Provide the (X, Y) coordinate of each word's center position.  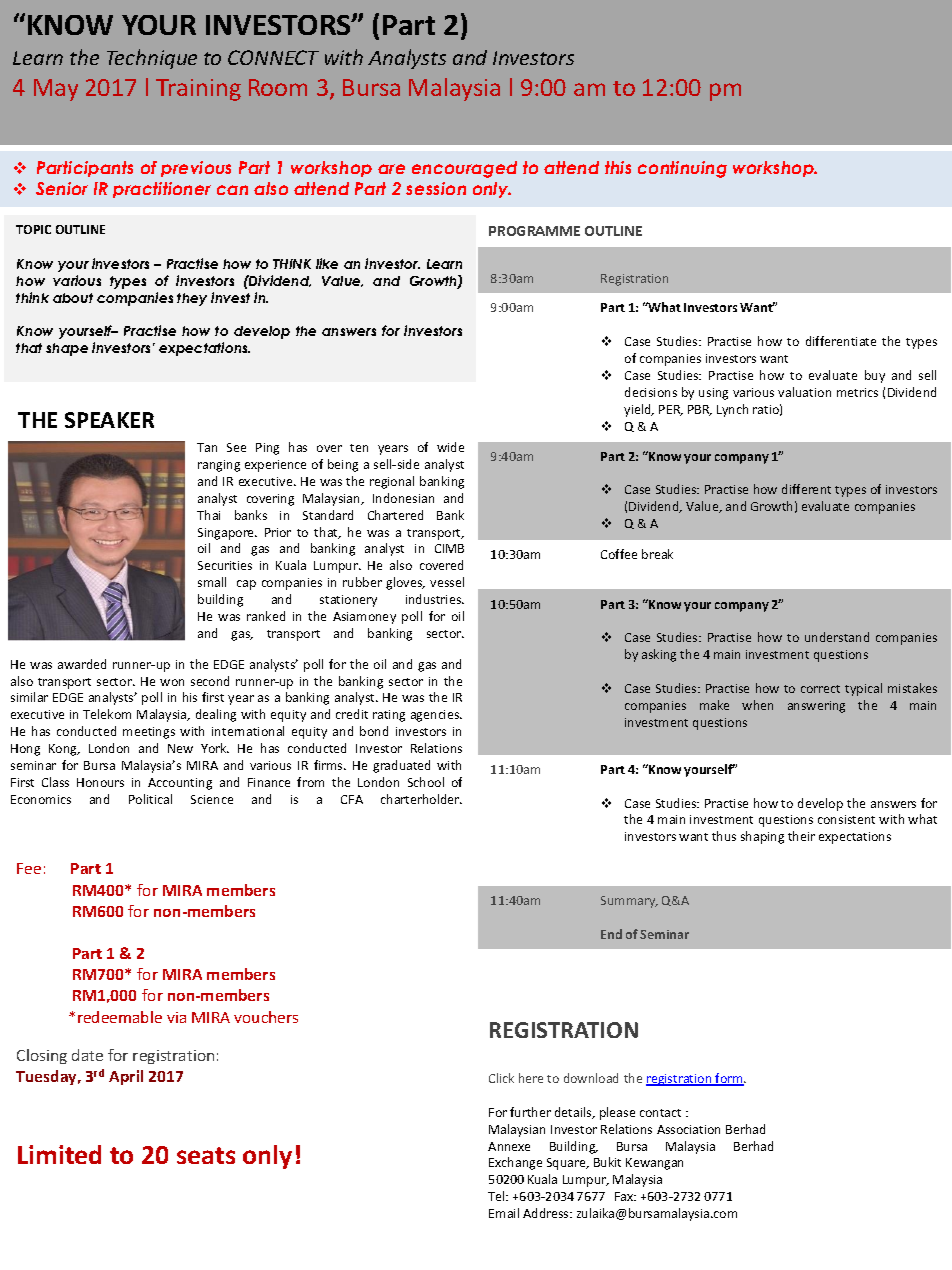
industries (435, 599)
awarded (82, 664)
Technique (152, 59)
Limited (59, 1154)
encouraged (464, 169)
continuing (682, 169)
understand (837, 637)
